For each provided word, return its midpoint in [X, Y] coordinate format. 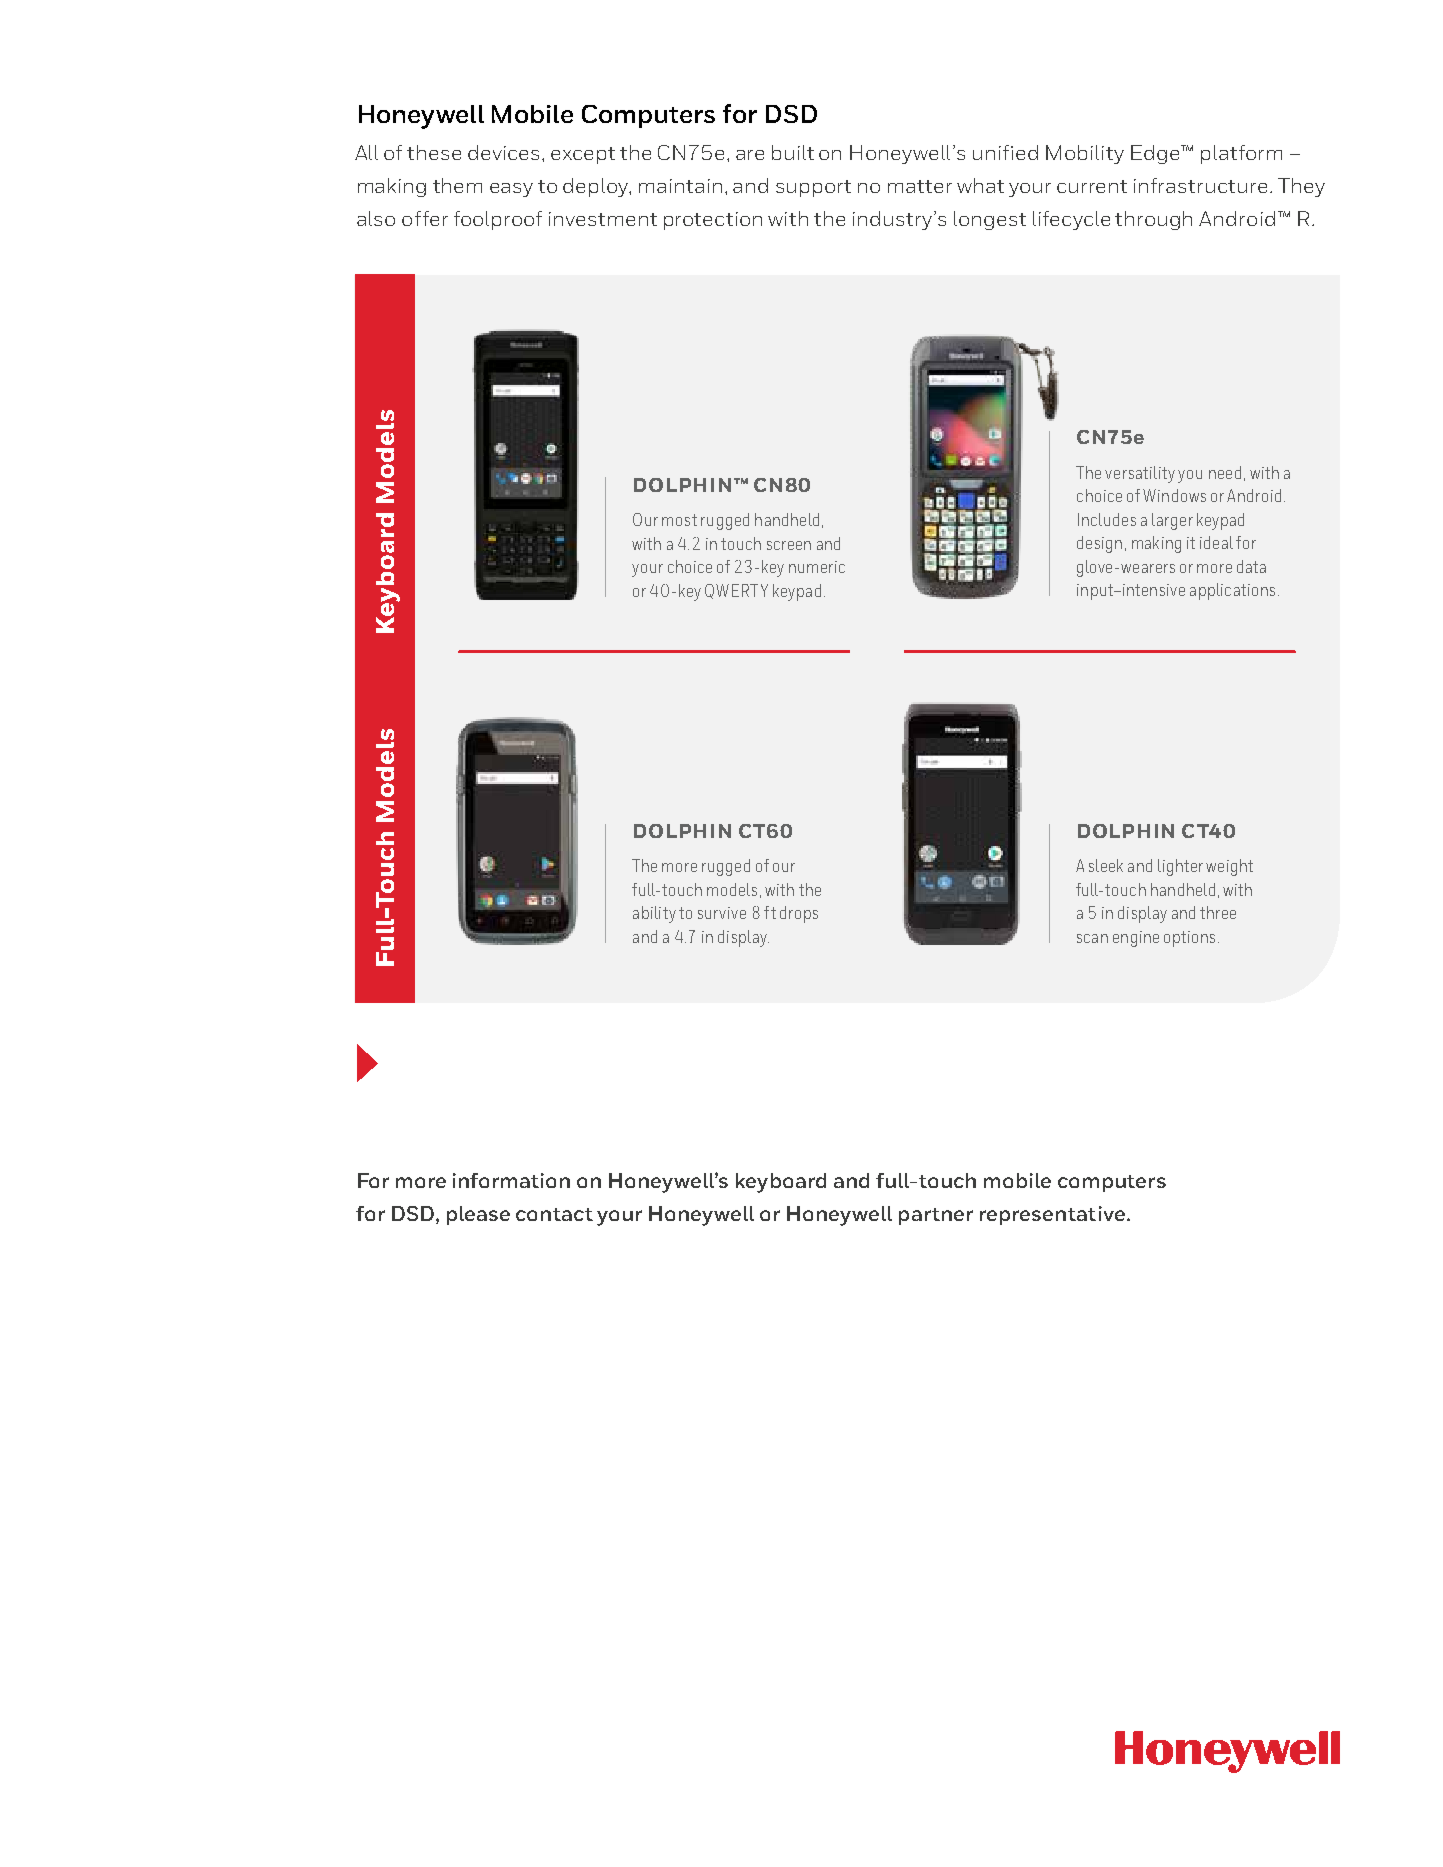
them [457, 185]
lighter [1180, 867]
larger [1172, 521]
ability [654, 914]
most [679, 520]
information [511, 1180]
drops [799, 914]
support [813, 188]
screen [789, 545]
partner [936, 1216]
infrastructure [1200, 185]
